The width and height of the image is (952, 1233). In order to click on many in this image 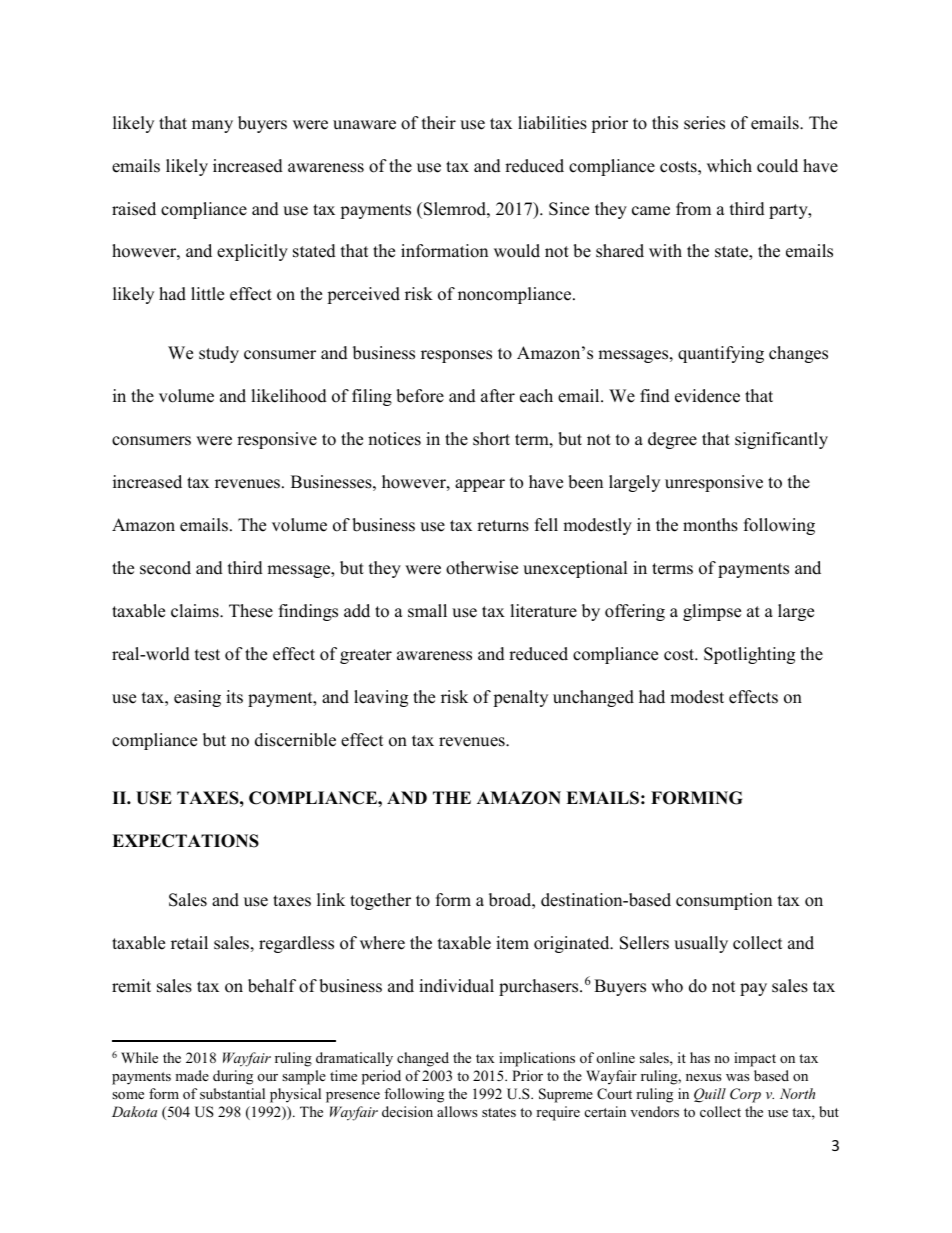, I will do `click(212, 126)`.
